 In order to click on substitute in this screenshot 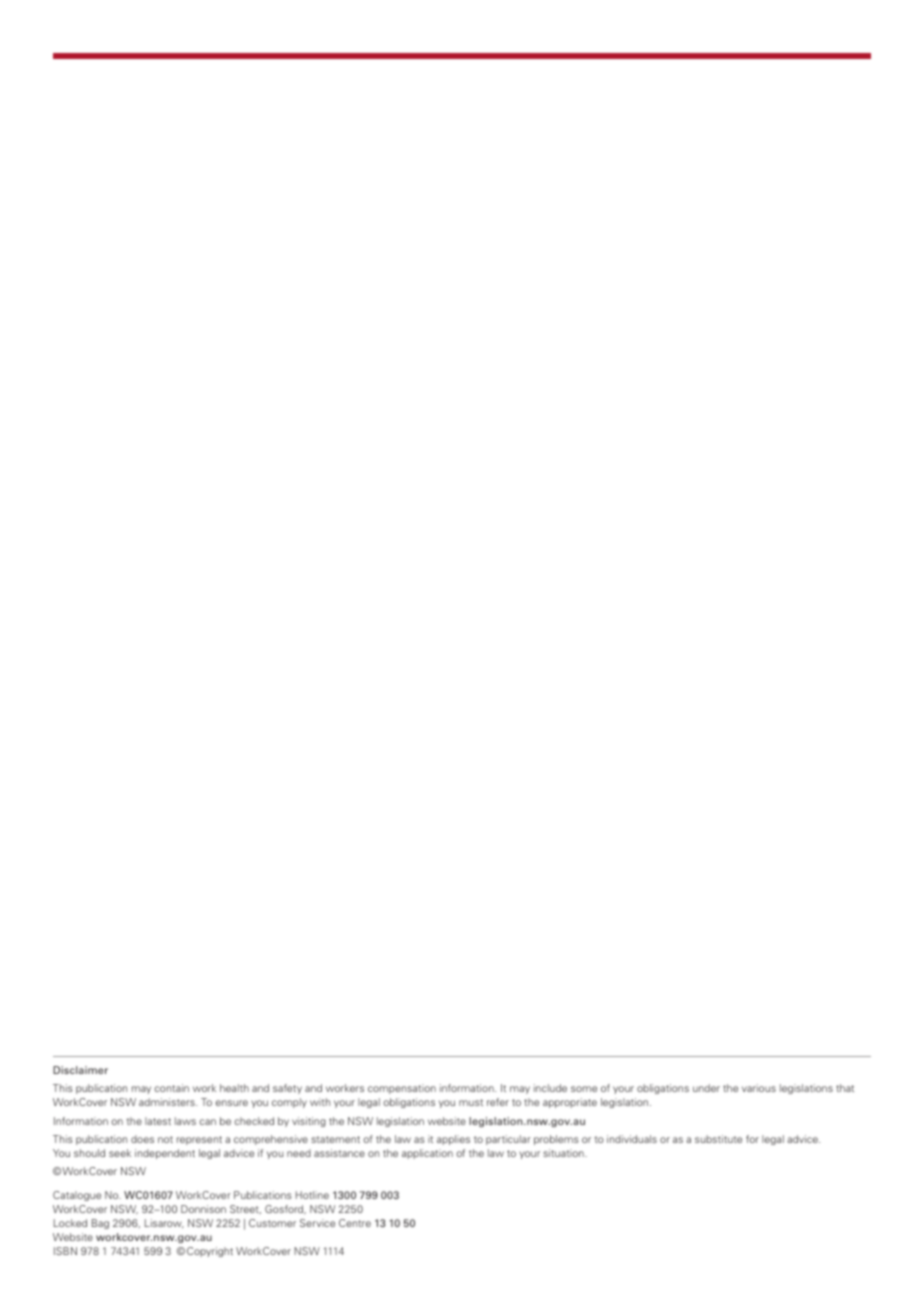, I will do `click(718, 1139)`.
